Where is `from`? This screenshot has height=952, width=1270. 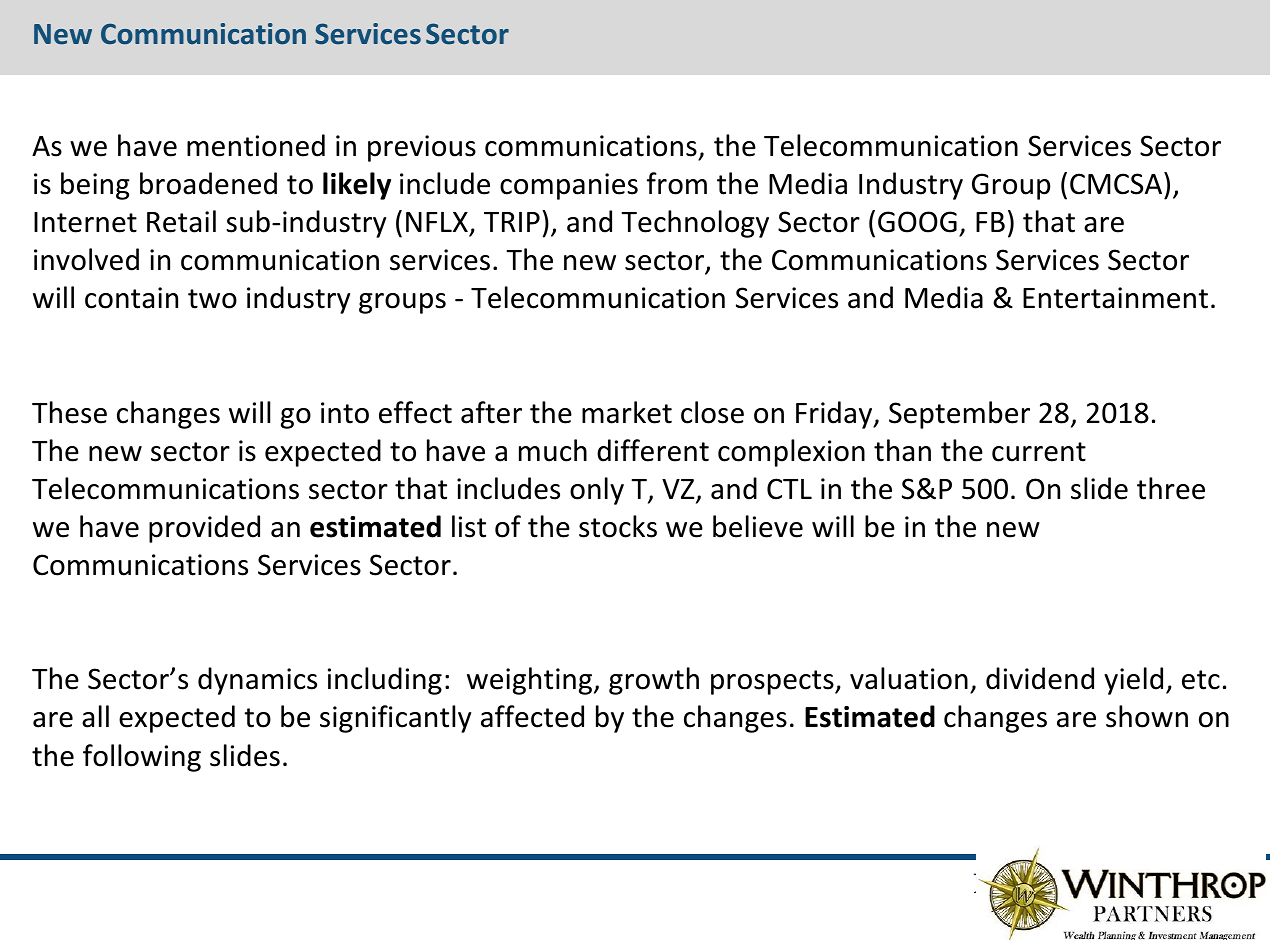 from is located at coordinates (677, 183).
